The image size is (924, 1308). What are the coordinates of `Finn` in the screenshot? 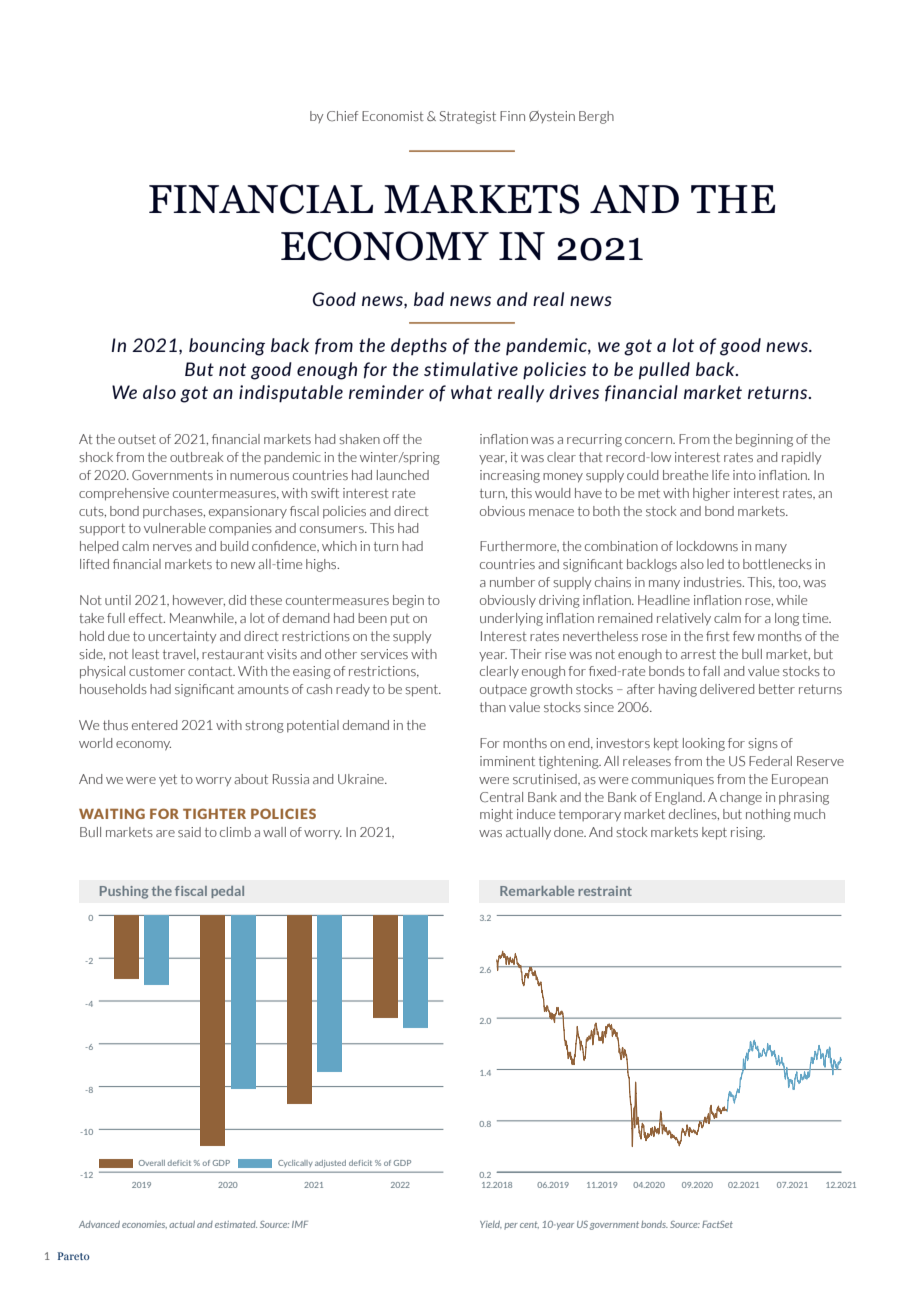 It's located at (512, 116).
